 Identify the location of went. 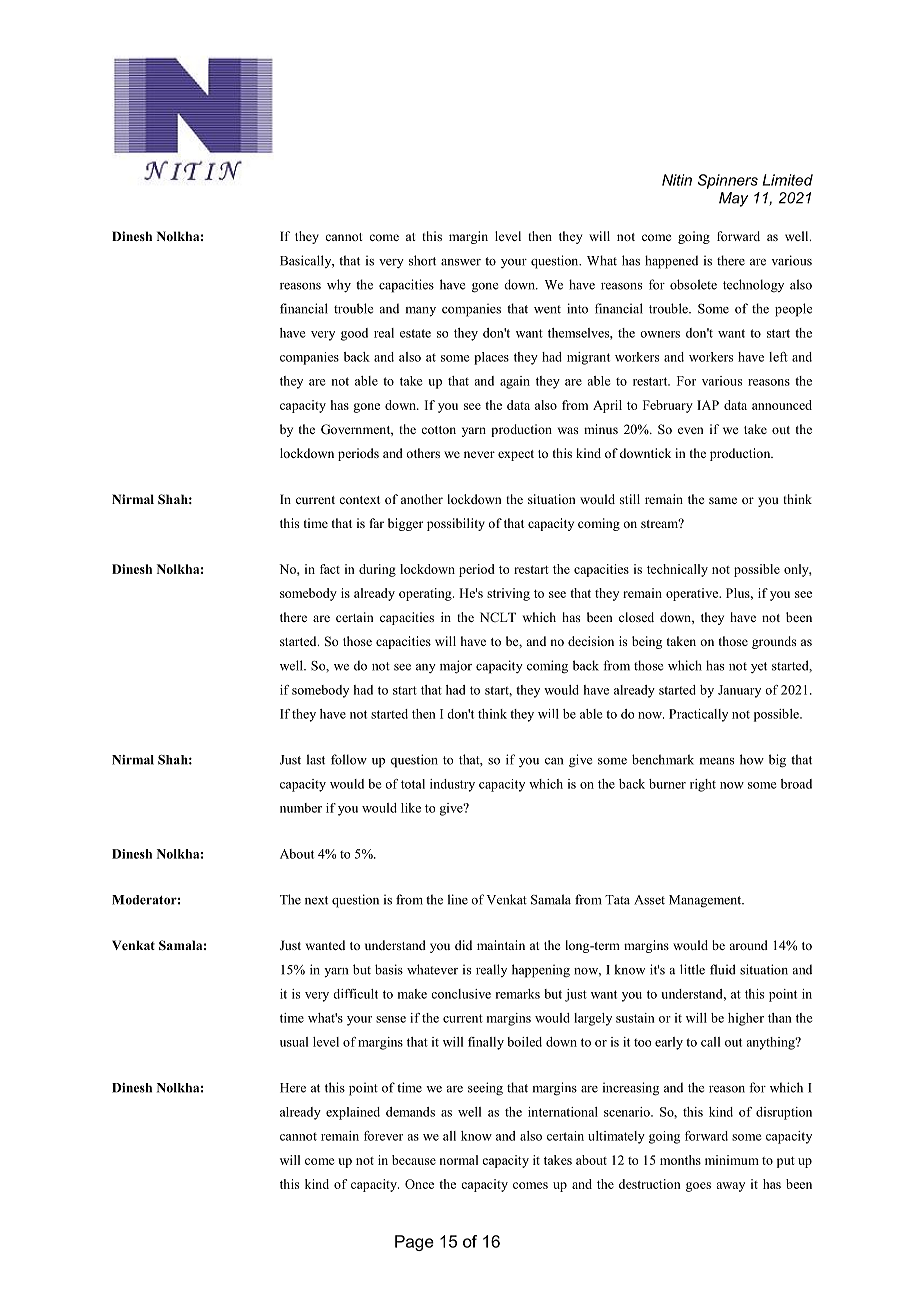
(547, 309).
